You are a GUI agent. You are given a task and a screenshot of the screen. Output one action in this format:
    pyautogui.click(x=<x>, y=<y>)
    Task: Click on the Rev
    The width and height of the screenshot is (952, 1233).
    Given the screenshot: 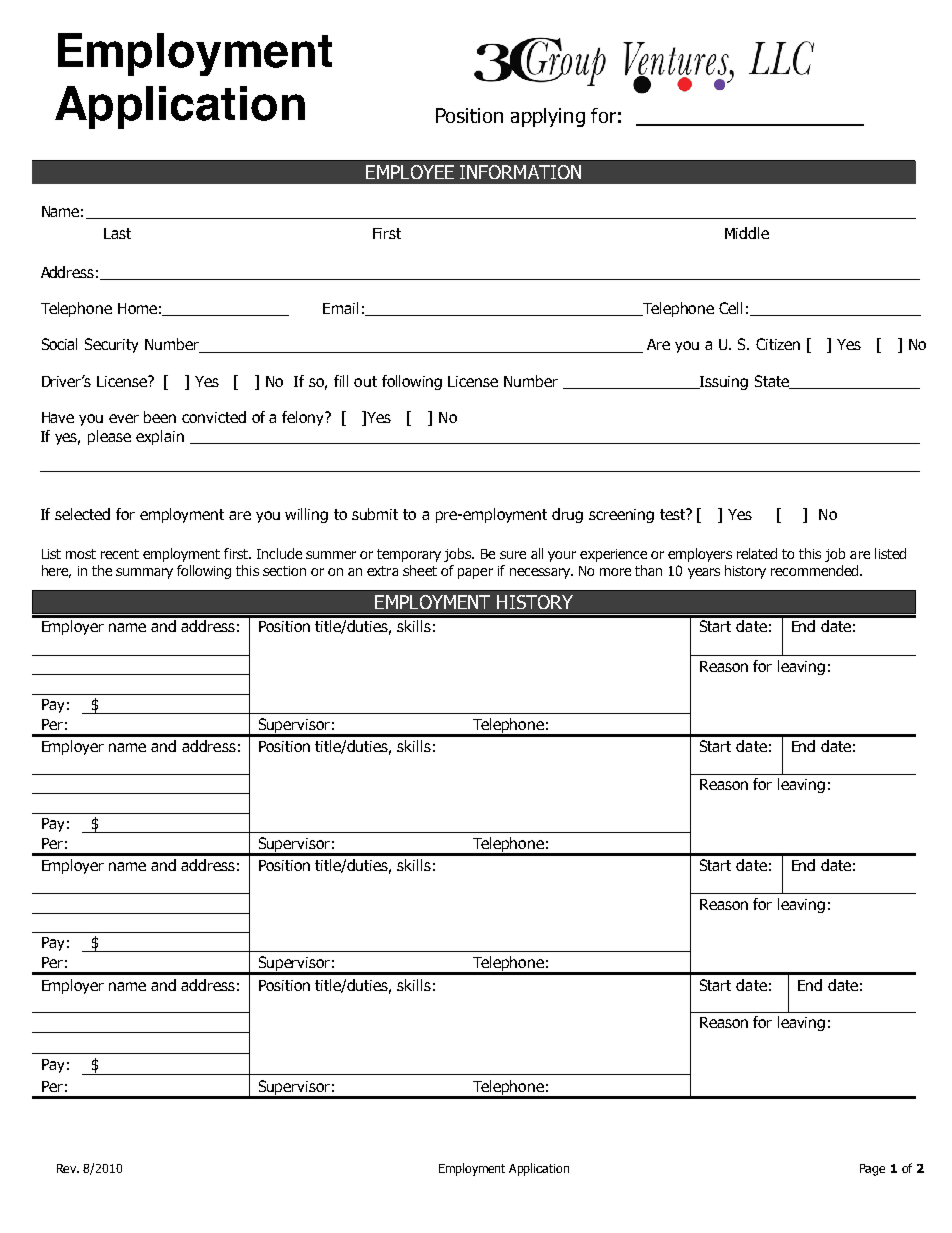 What is the action you would take?
    pyautogui.click(x=68, y=1168)
